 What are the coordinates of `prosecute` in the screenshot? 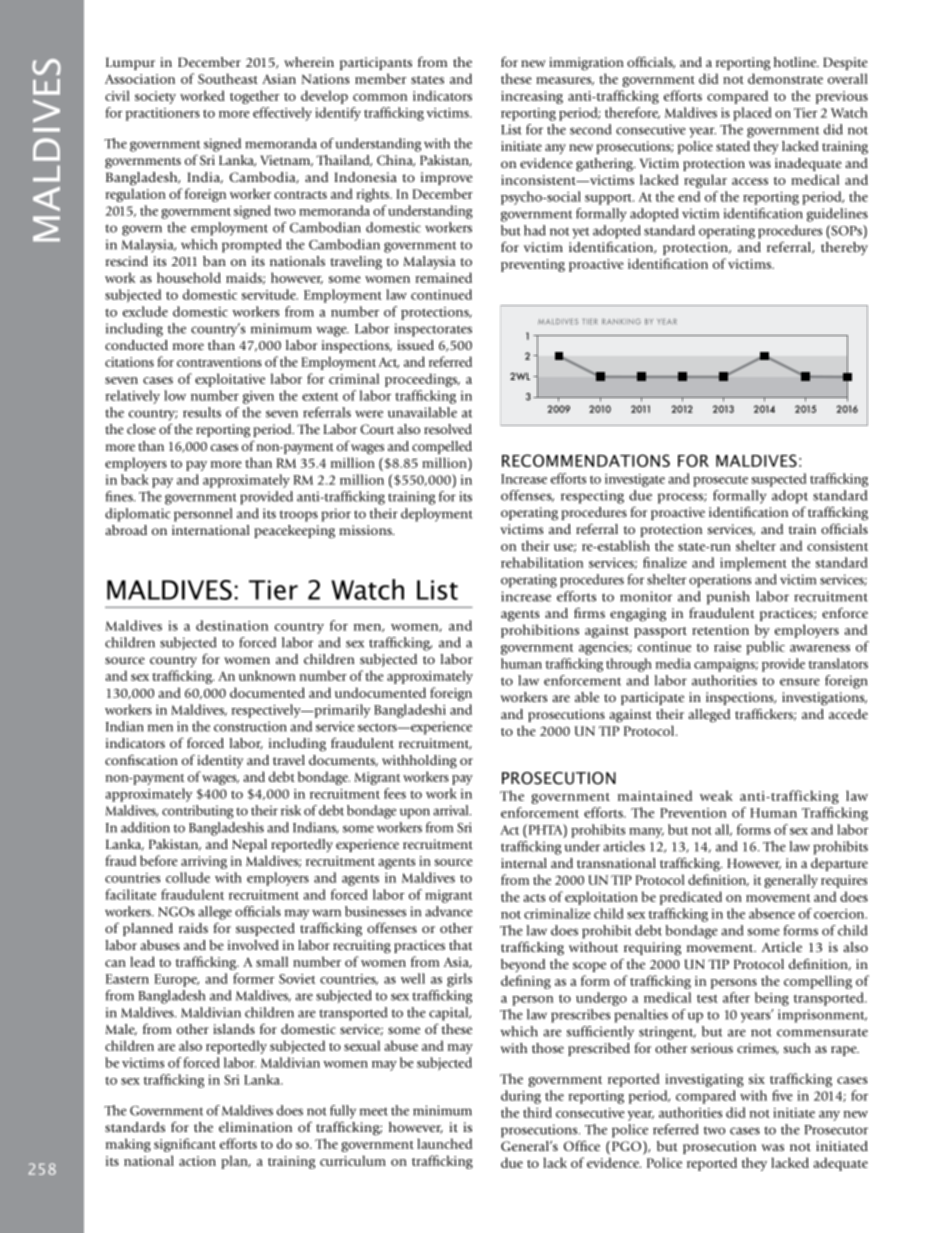 It's located at (720, 481).
